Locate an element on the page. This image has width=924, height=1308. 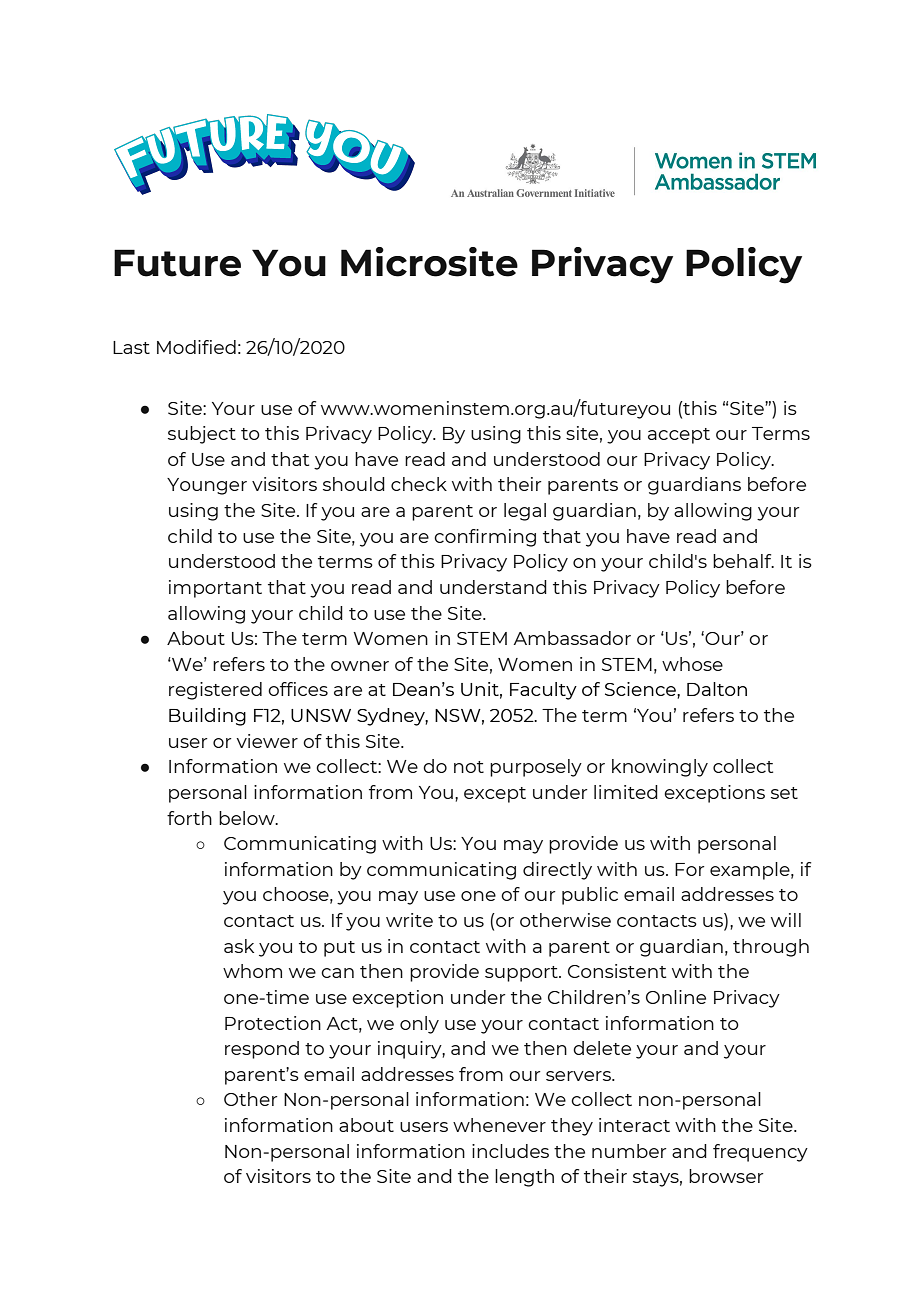
respond is located at coordinates (262, 1050).
